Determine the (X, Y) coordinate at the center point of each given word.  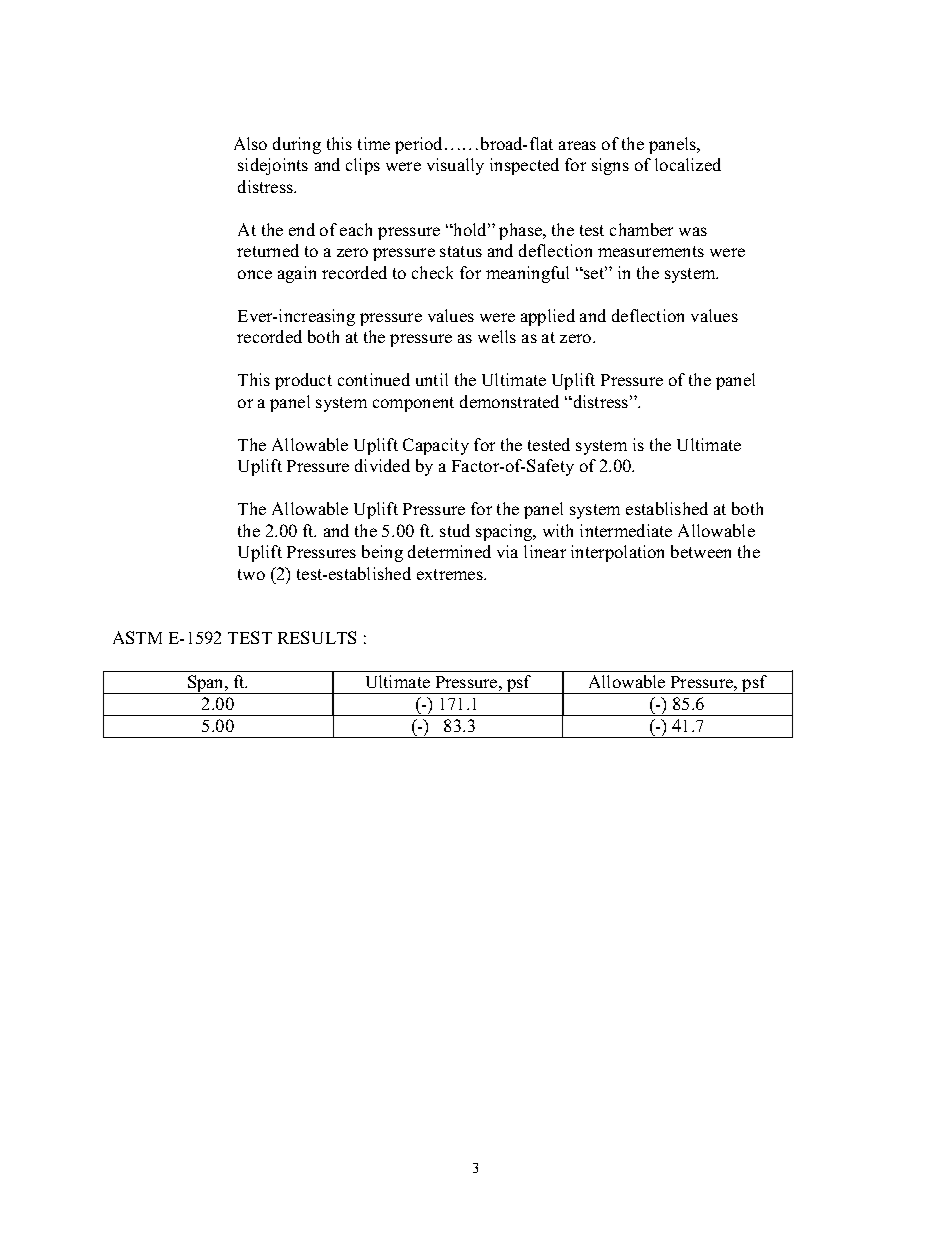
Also (250, 143)
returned (268, 250)
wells (497, 336)
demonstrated (509, 401)
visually (455, 166)
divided (382, 465)
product (303, 381)
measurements (651, 251)
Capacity (436, 446)
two (251, 574)
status (461, 251)
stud (455, 530)
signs (610, 166)
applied (548, 317)
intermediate (626, 530)
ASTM (137, 637)
